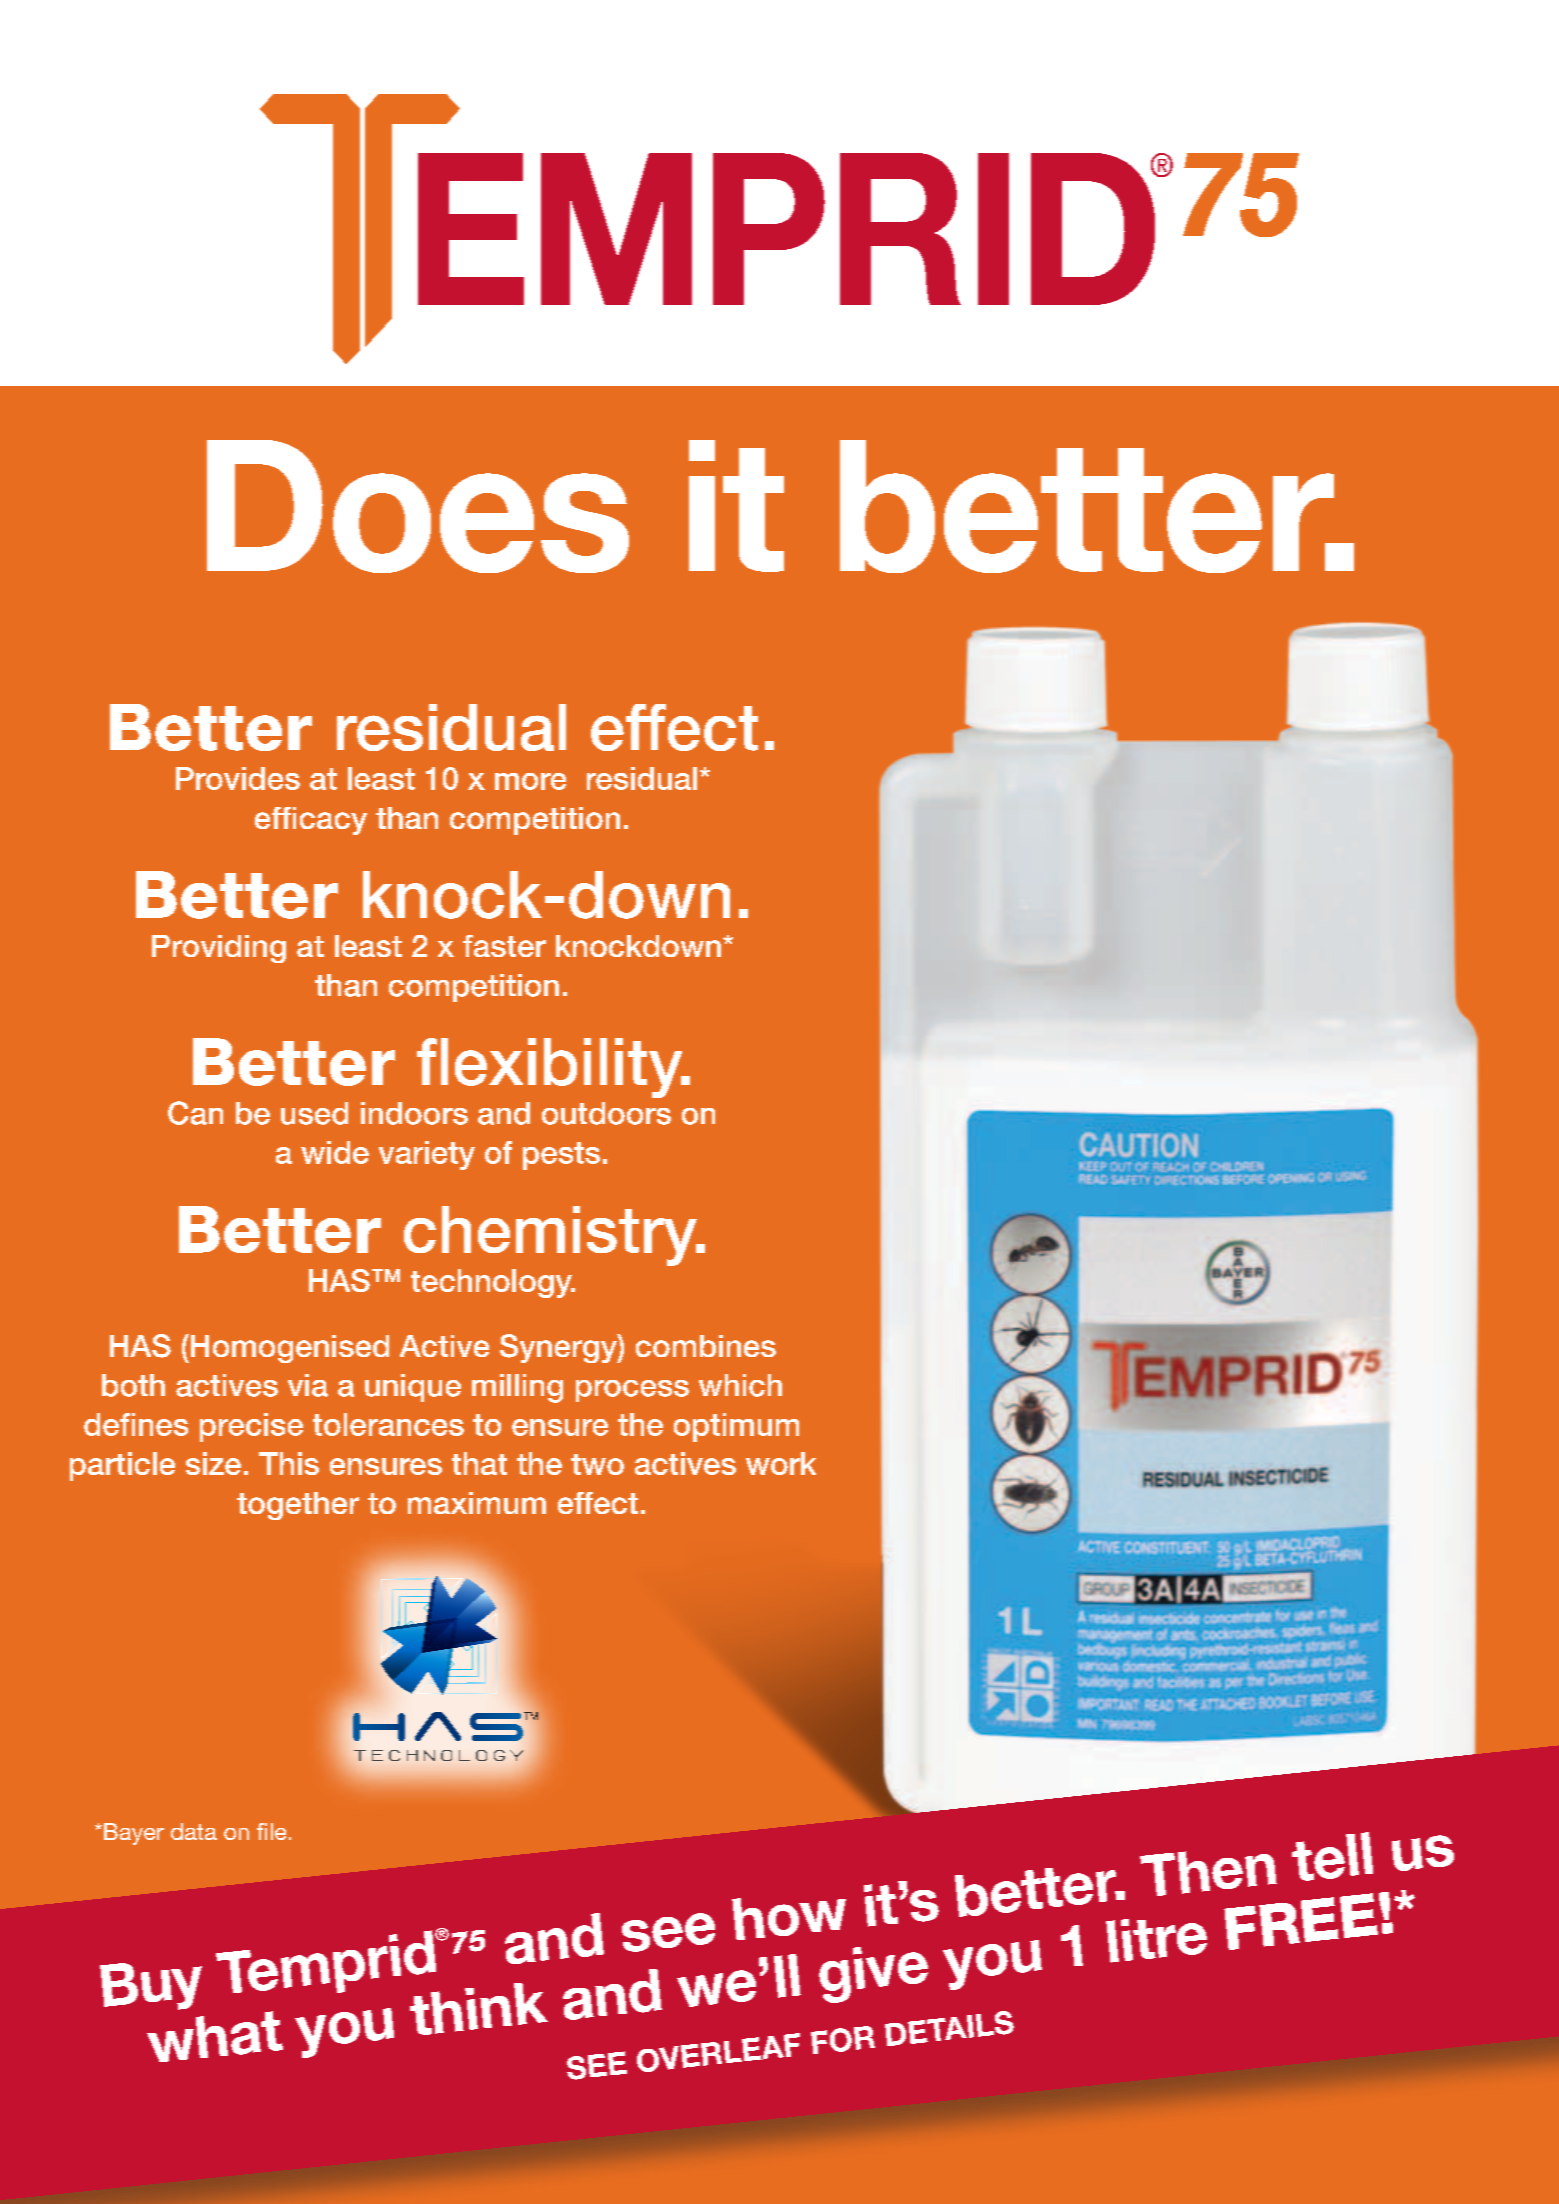  Describe the element at coordinates (504, 946) in the image. I see `faster` at that location.
